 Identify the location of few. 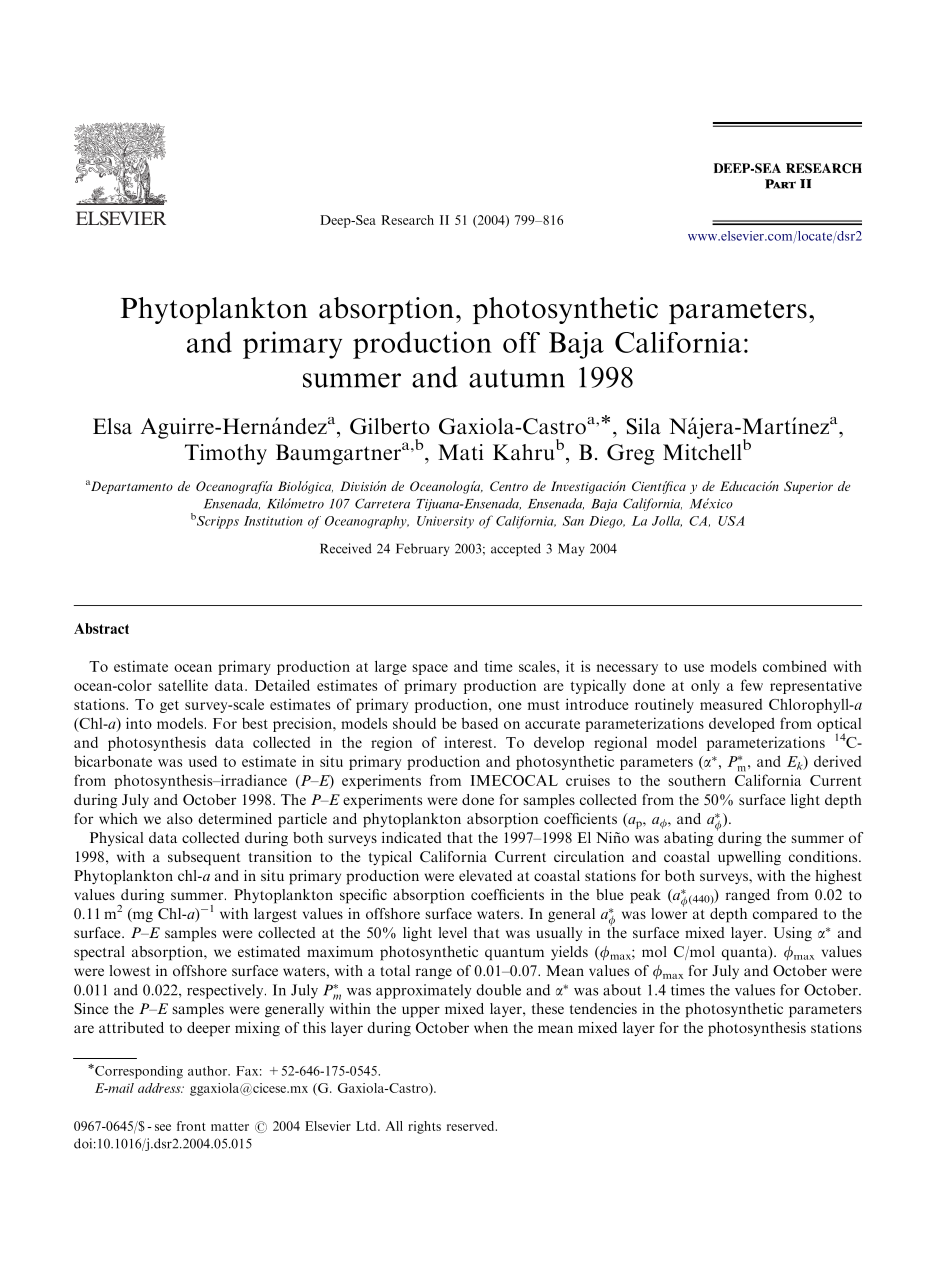
(752, 685).
